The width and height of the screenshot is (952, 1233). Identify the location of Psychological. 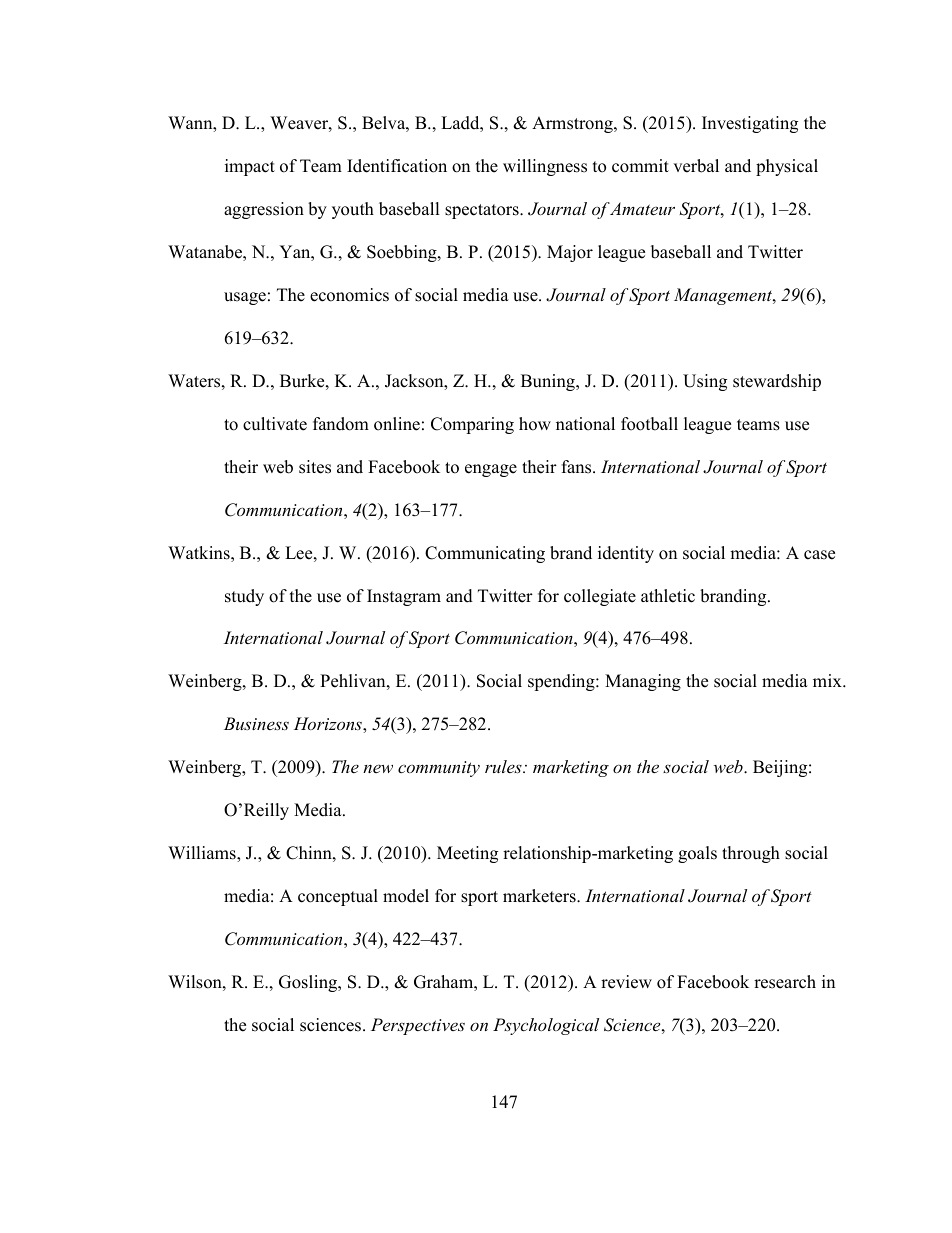
(546, 1026).
